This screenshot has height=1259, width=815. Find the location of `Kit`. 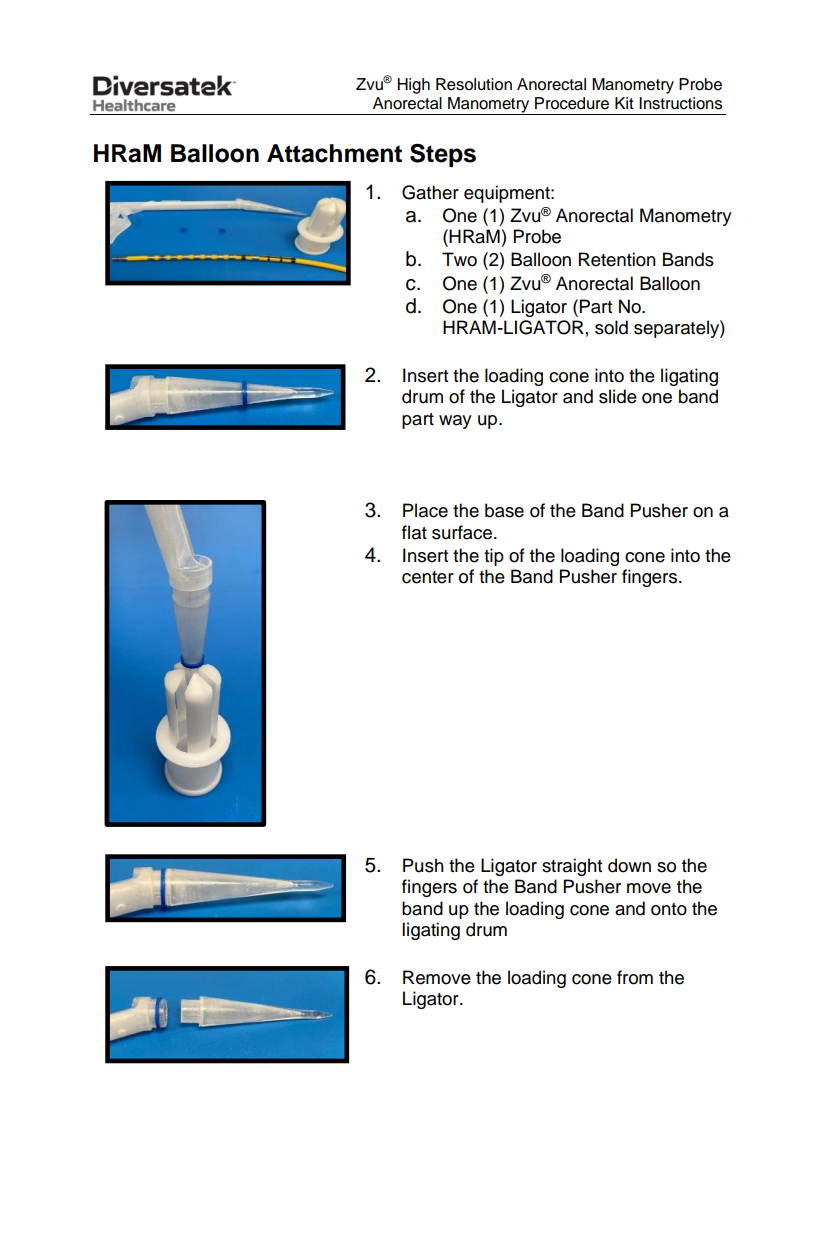

Kit is located at coordinates (624, 103).
